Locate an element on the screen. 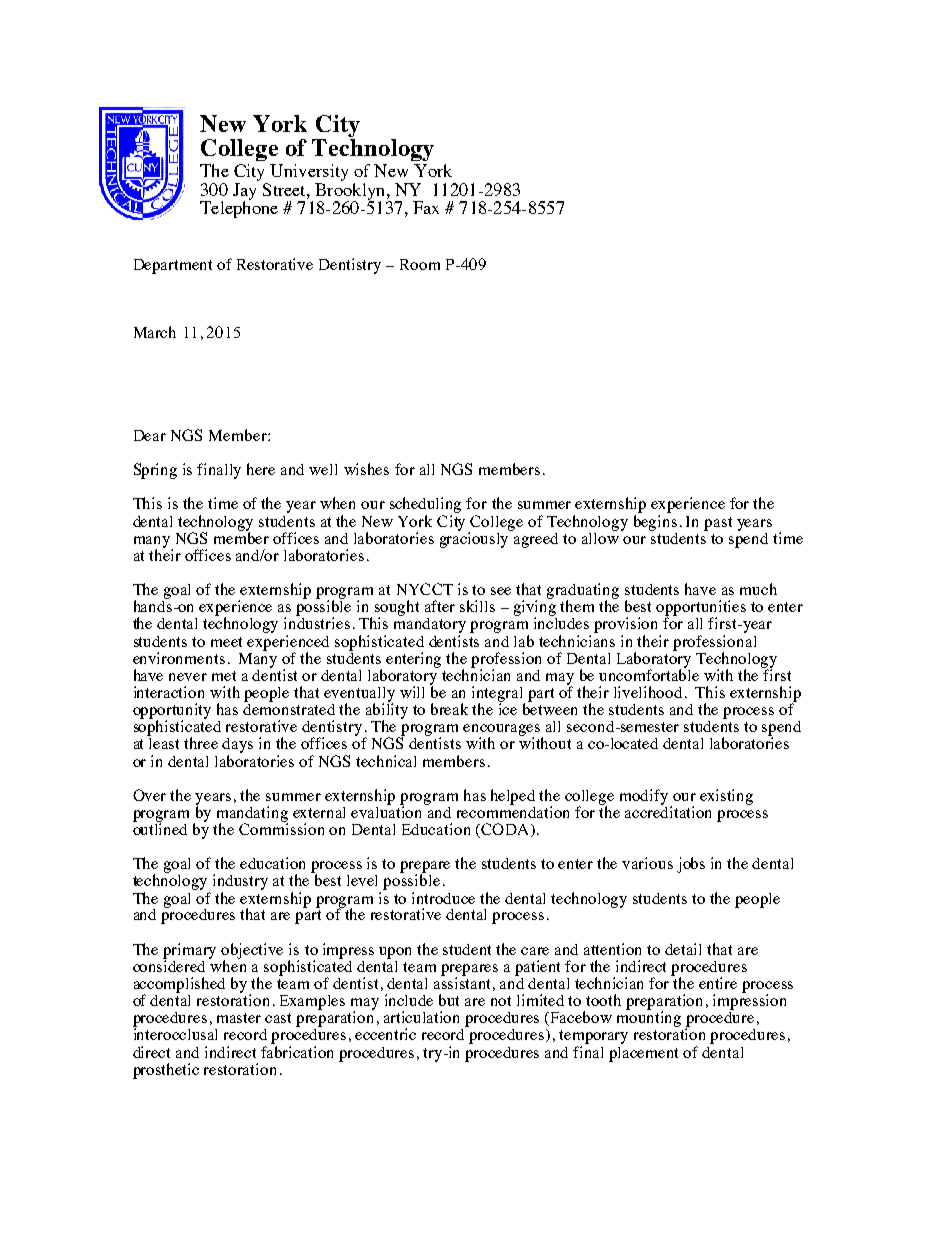 The height and width of the screenshot is (1233, 952). Room is located at coordinates (420, 264).
